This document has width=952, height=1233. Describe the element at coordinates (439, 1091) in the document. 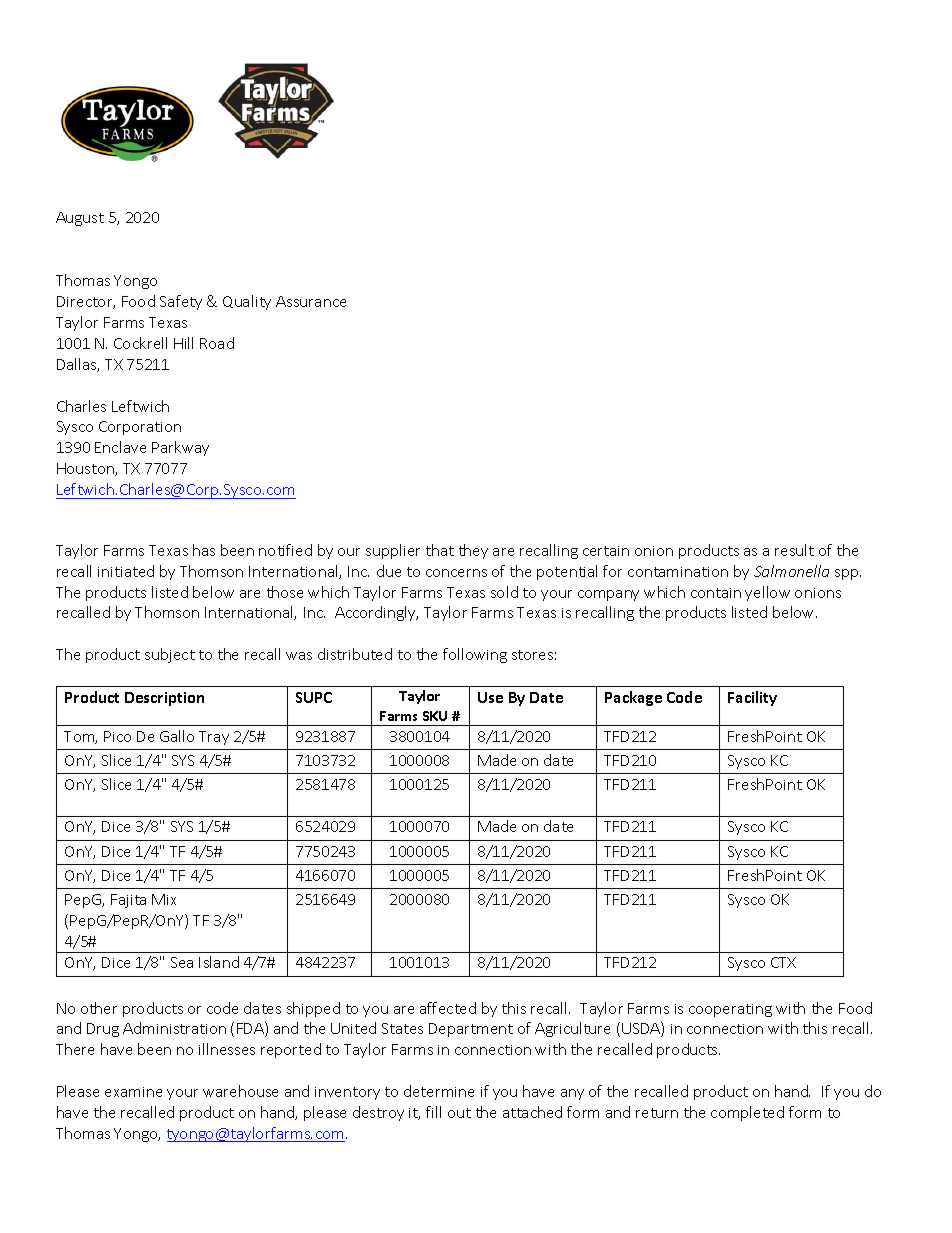

I see `determine` at that location.
